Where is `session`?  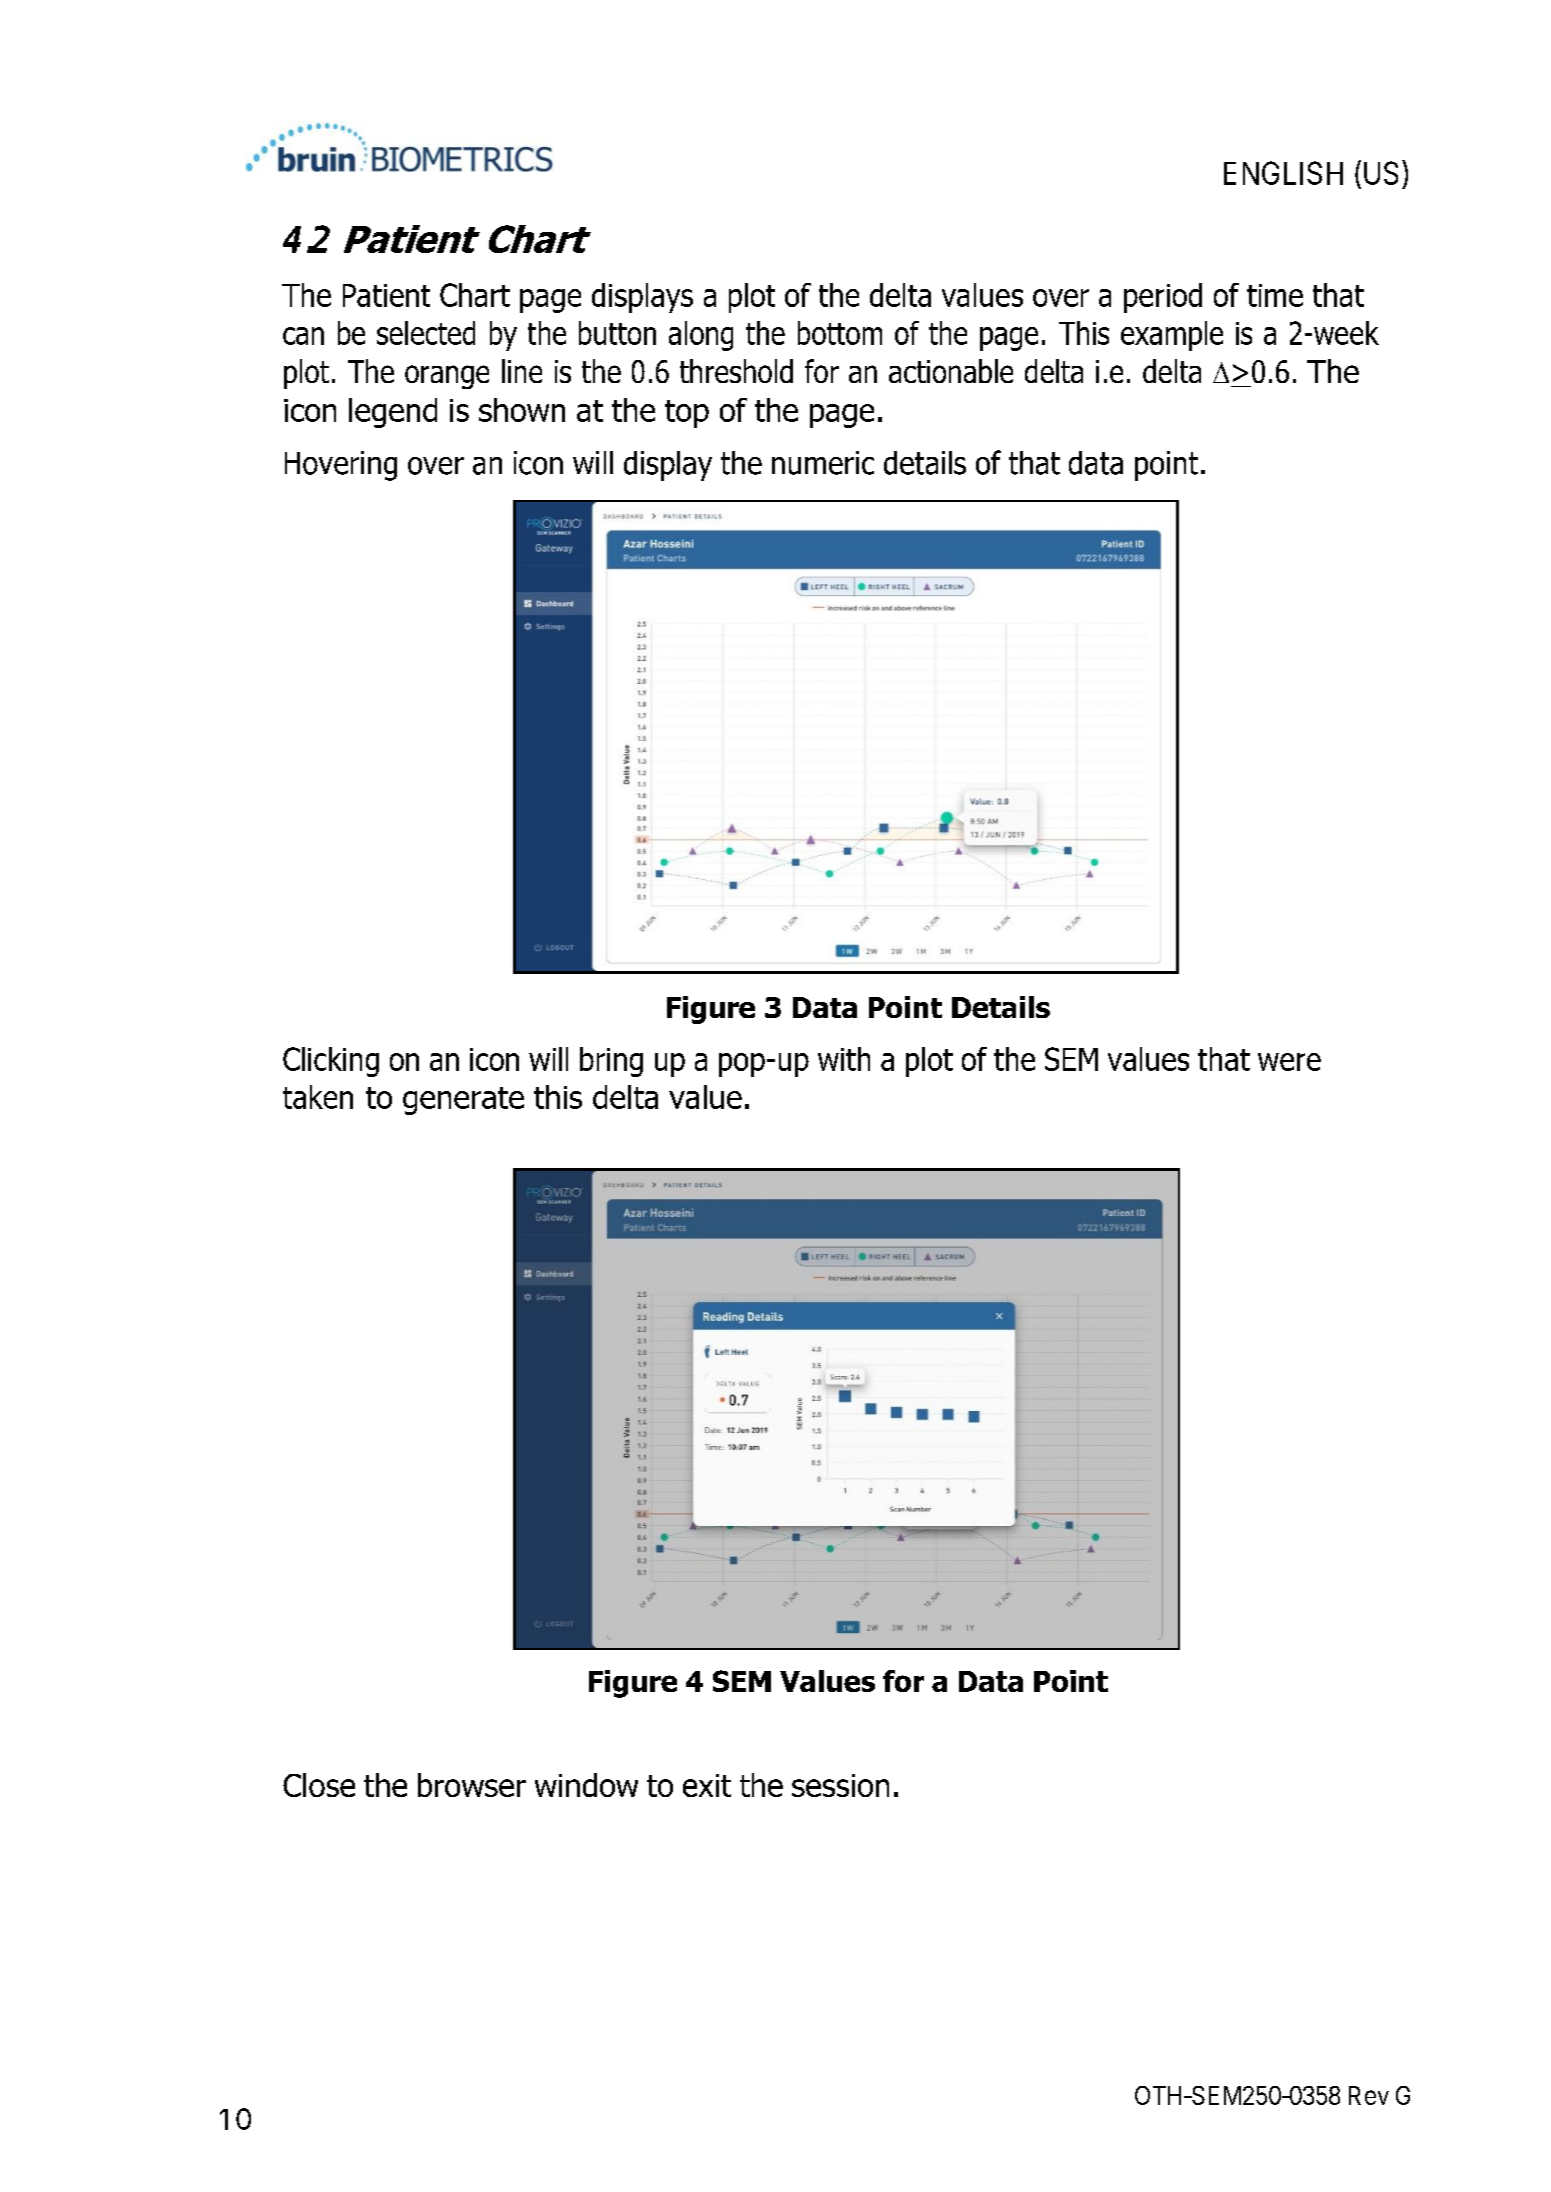 session is located at coordinates (840, 1785).
